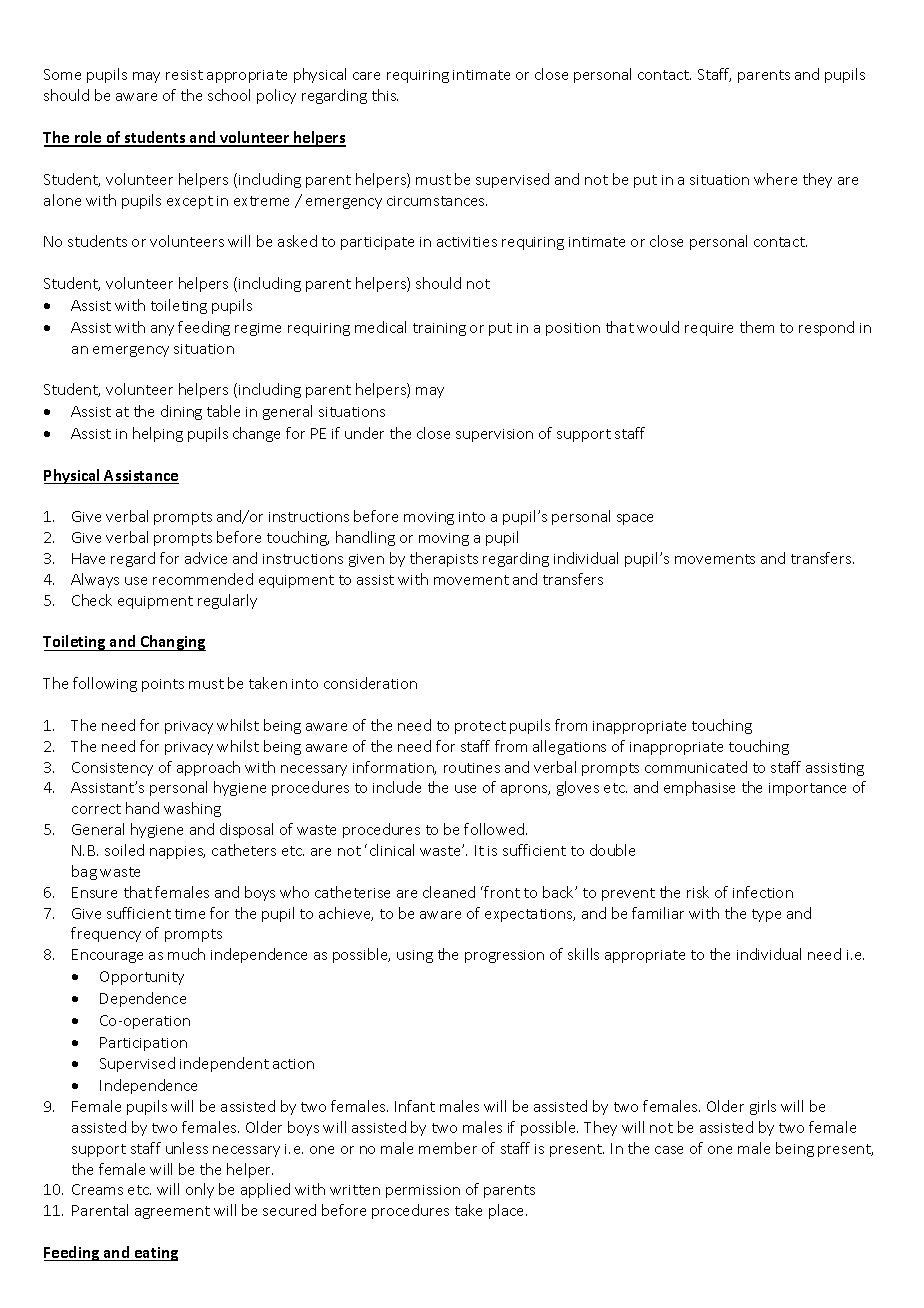  Describe the element at coordinates (775, 179) in the image. I see `where` at that location.
